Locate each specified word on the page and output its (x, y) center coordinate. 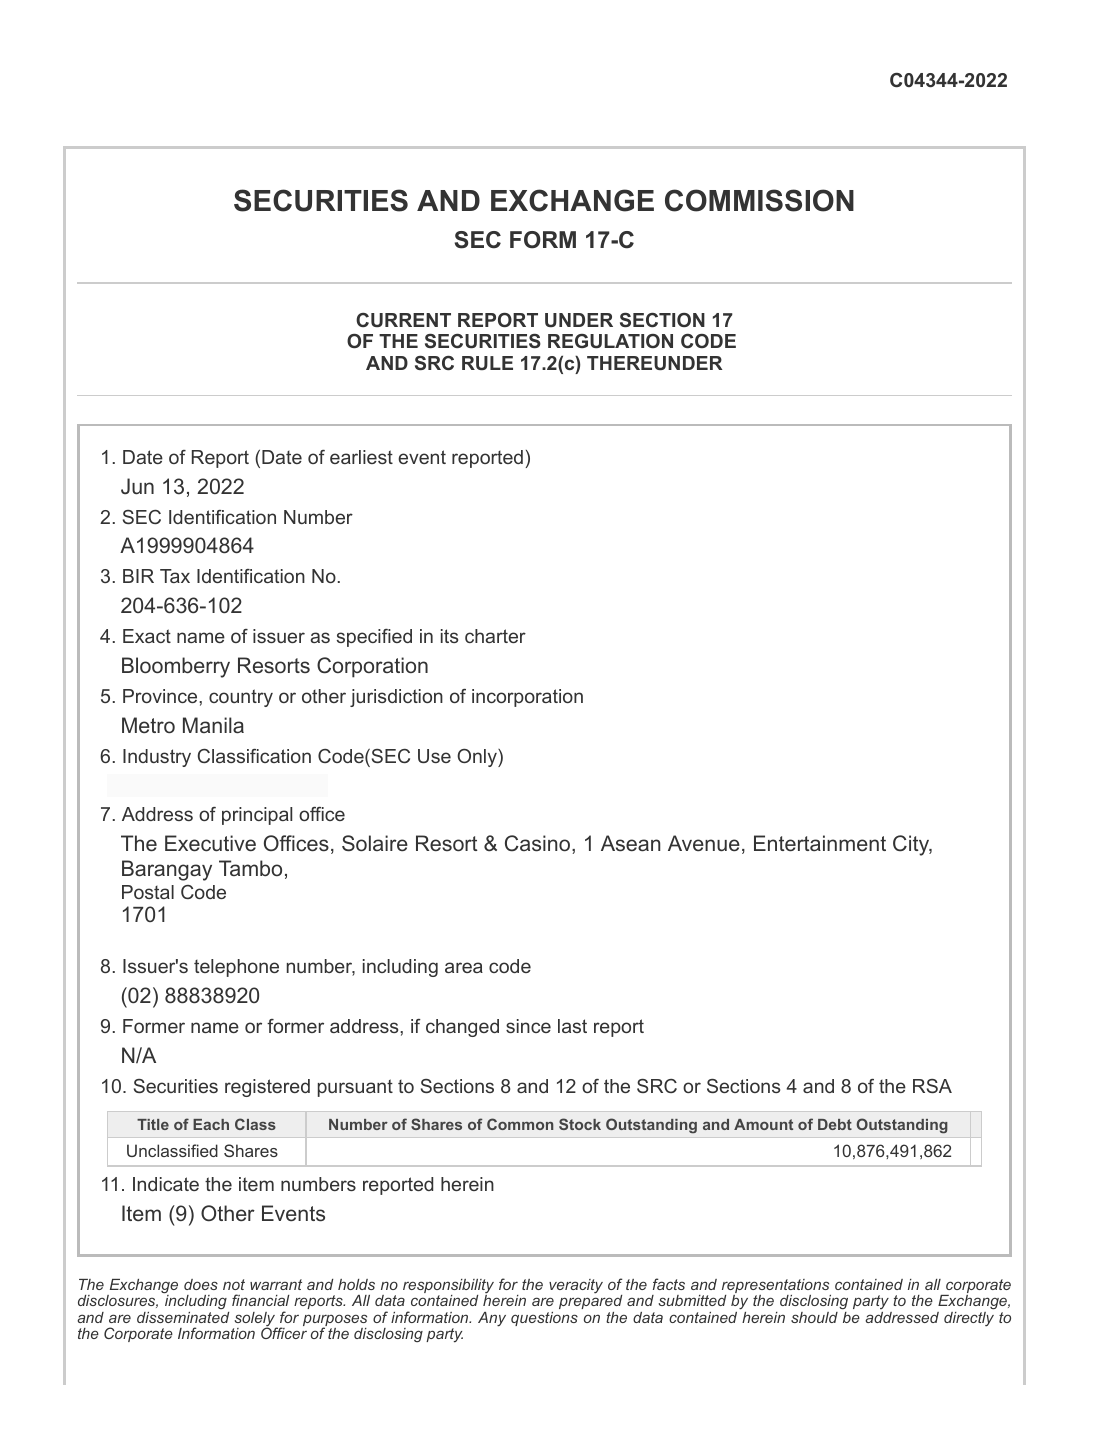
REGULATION (610, 341)
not (234, 1284)
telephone (236, 968)
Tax (175, 576)
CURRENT (403, 320)
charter (495, 636)
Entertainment (820, 843)
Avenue (704, 843)
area (464, 967)
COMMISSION (759, 200)
